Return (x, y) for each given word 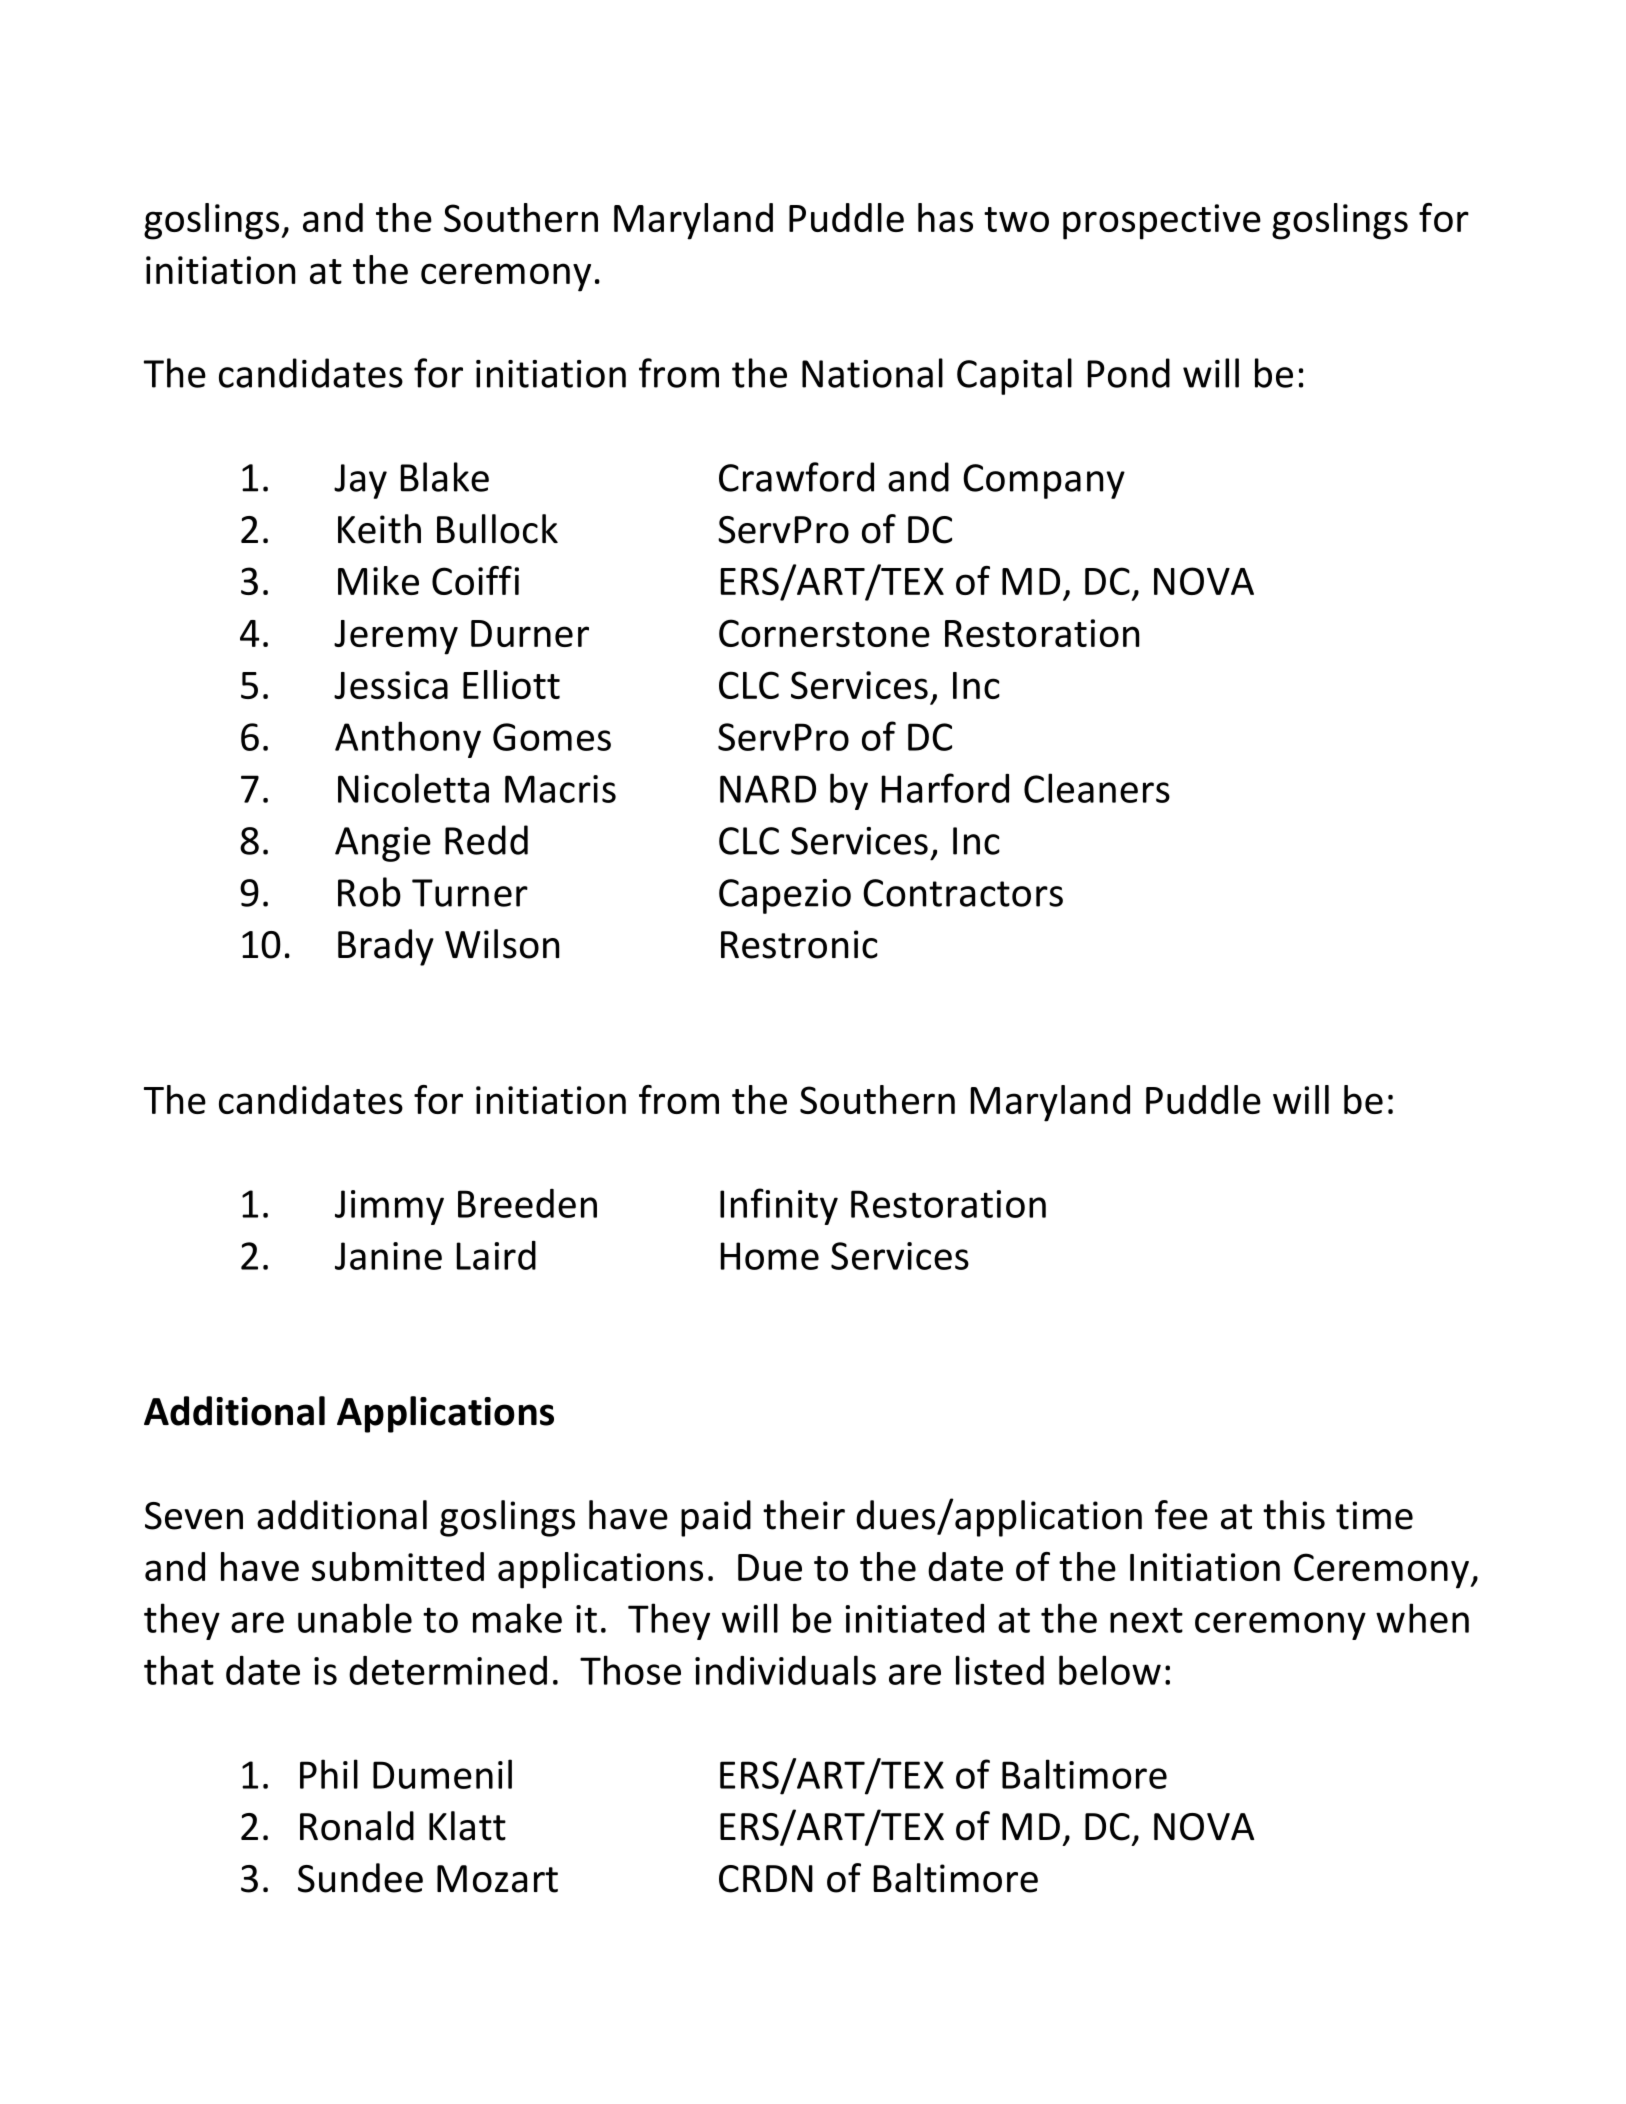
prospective (1162, 222)
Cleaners (1097, 788)
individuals (785, 1670)
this (1294, 1515)
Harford (945, 788)
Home (770, 1256)
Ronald (357, 1826)
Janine (388, 1256)
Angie (383, 844)
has (945, 217)
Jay (360, 481)
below (1110, 1670)
